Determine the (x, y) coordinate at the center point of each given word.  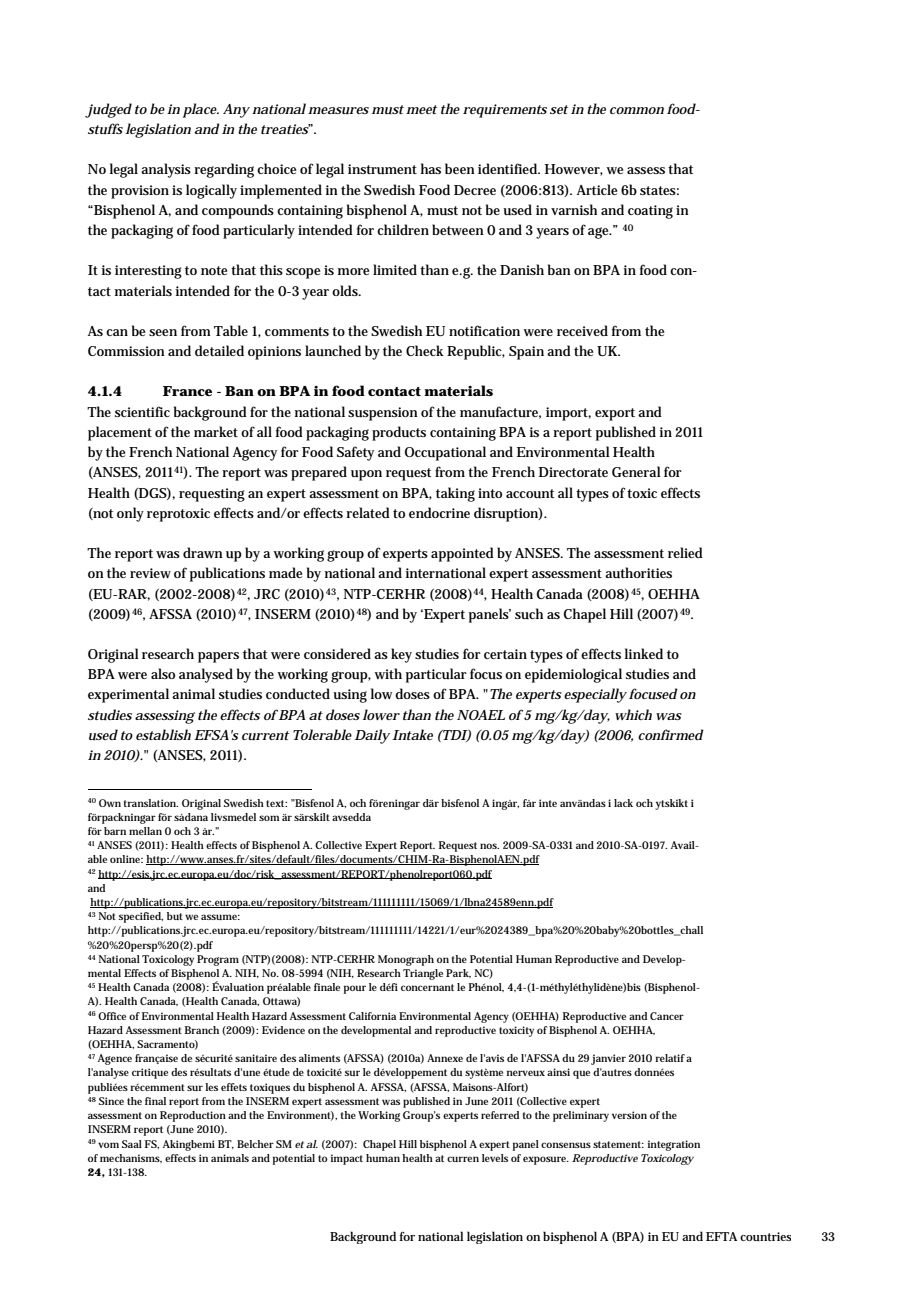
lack (623, 803)
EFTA (721, 1236)
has (431, 168)
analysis (166, 170)
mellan (145, 831)
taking (455, 494)
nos (489, 846)
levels (495, 1158)
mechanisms (131, 1158)
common (637, 110)
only (130, 514)
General (636, 471)
